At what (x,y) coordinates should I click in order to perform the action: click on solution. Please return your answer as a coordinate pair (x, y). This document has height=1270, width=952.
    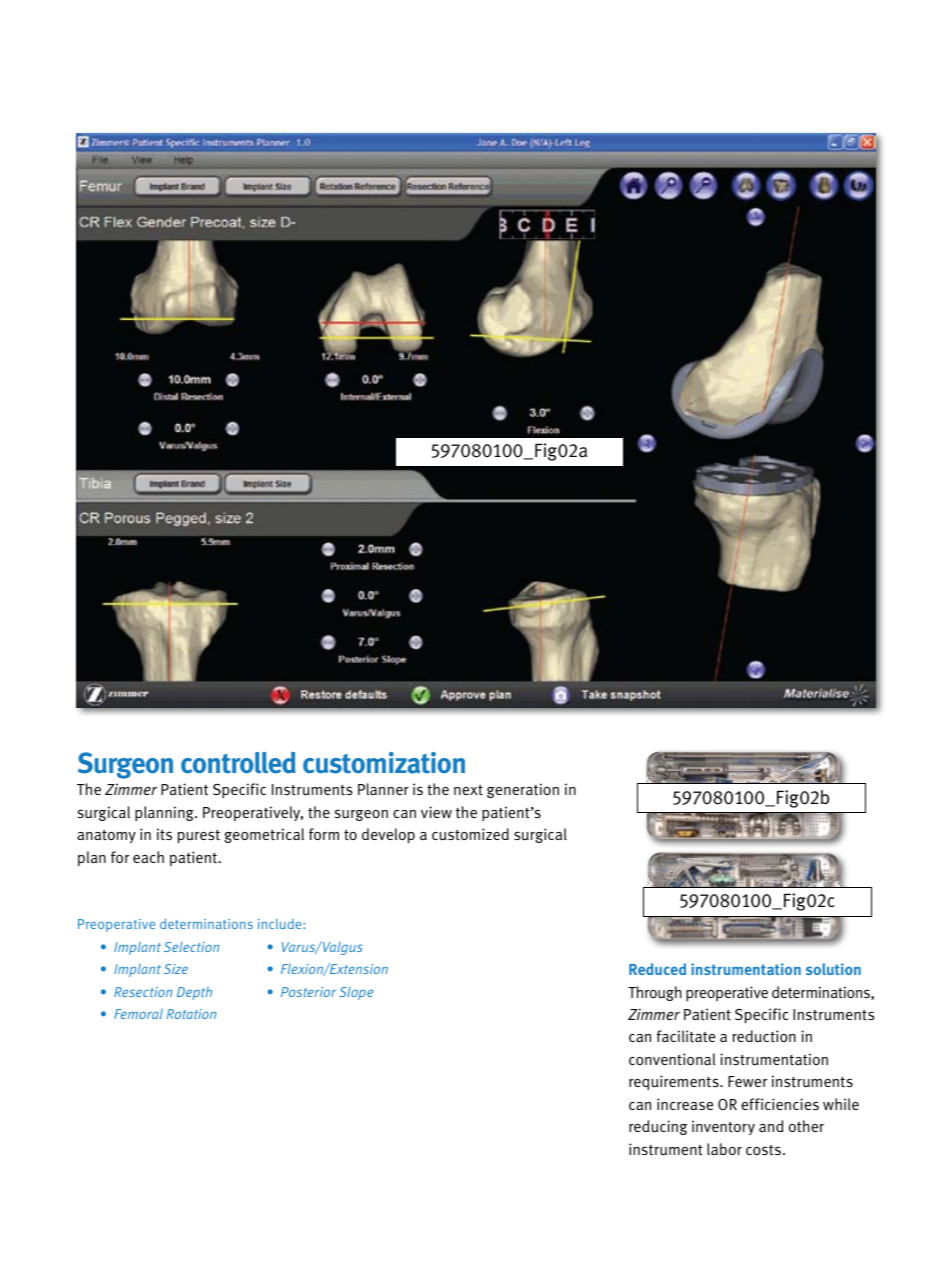
    Looking at the image, I should click on (833, 969).
